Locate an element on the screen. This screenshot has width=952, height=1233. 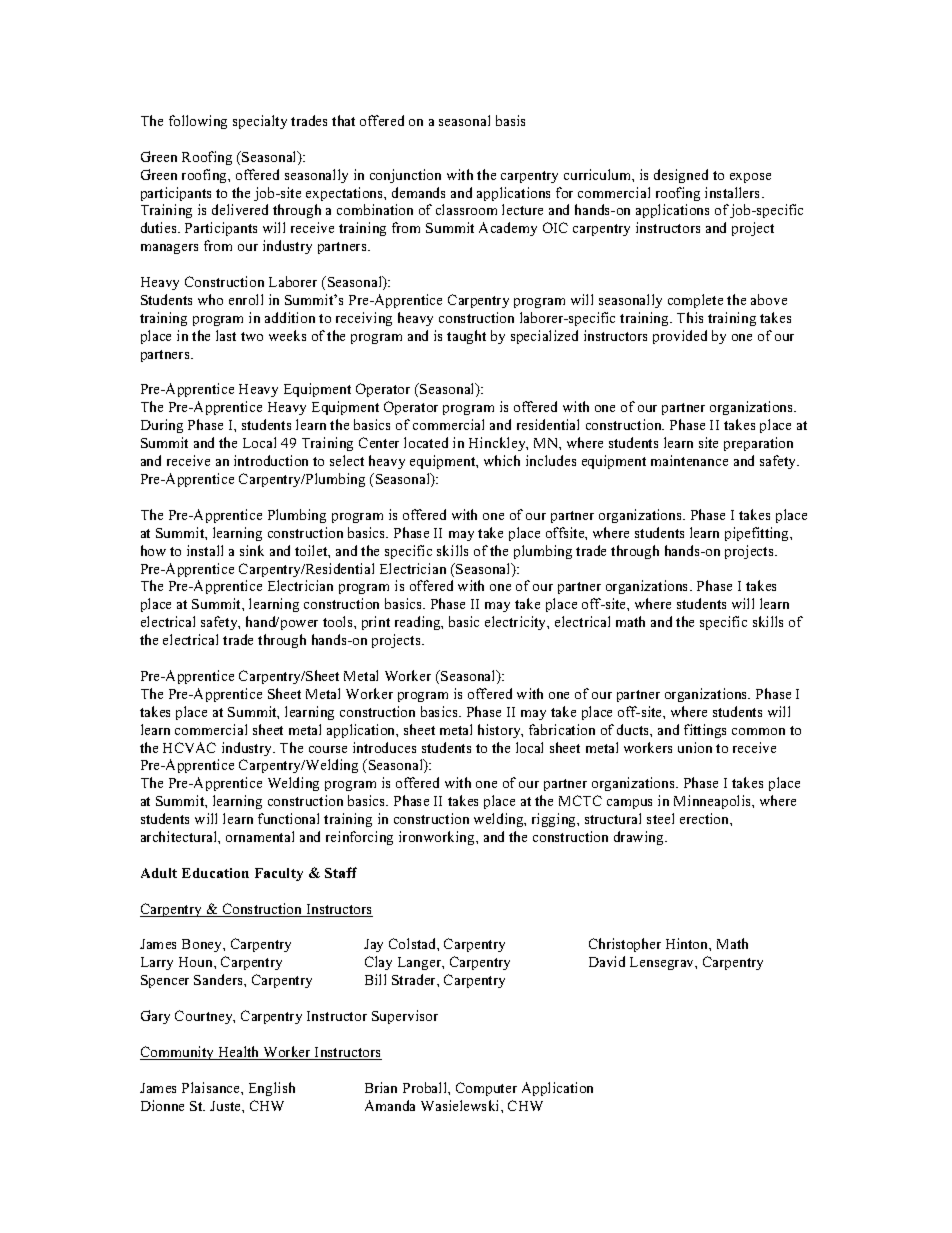
maintenance is located at coordinates (689, 460).
